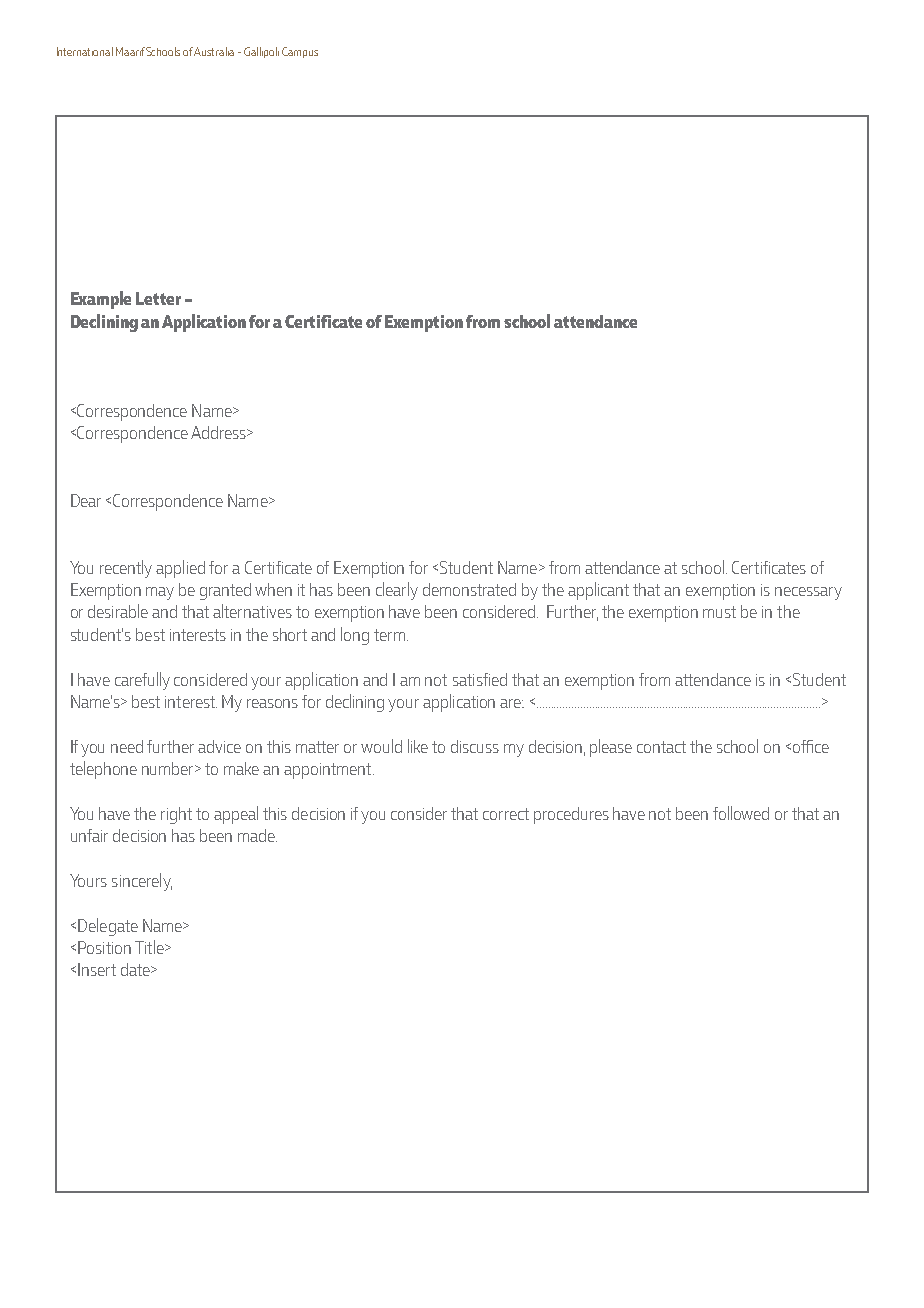 This document has width=924, height=1308. I want to click on must, so click(719, 612).
